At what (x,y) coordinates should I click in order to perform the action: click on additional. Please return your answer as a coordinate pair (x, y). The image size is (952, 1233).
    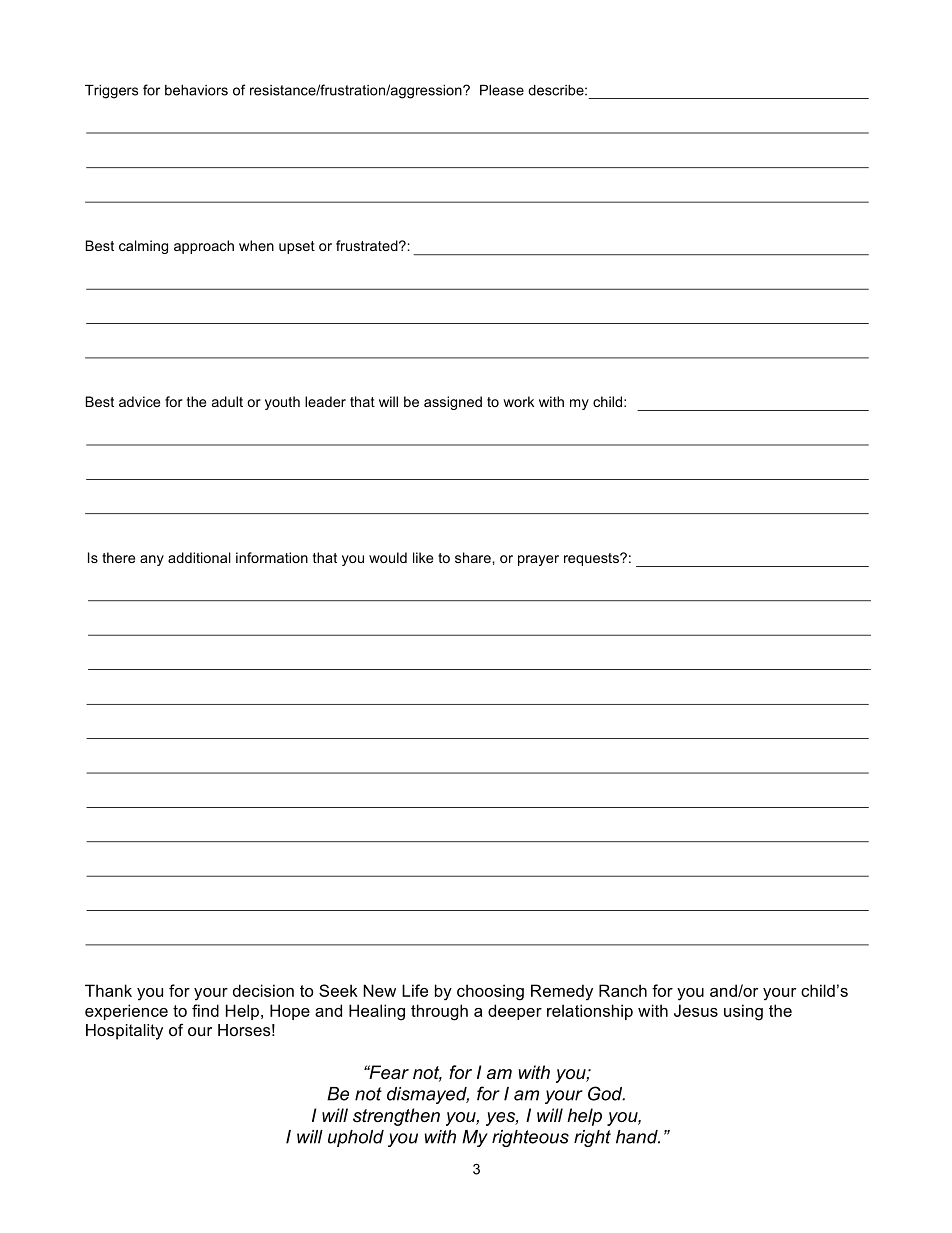
    Looking at the image, I should click on (199, 557).
